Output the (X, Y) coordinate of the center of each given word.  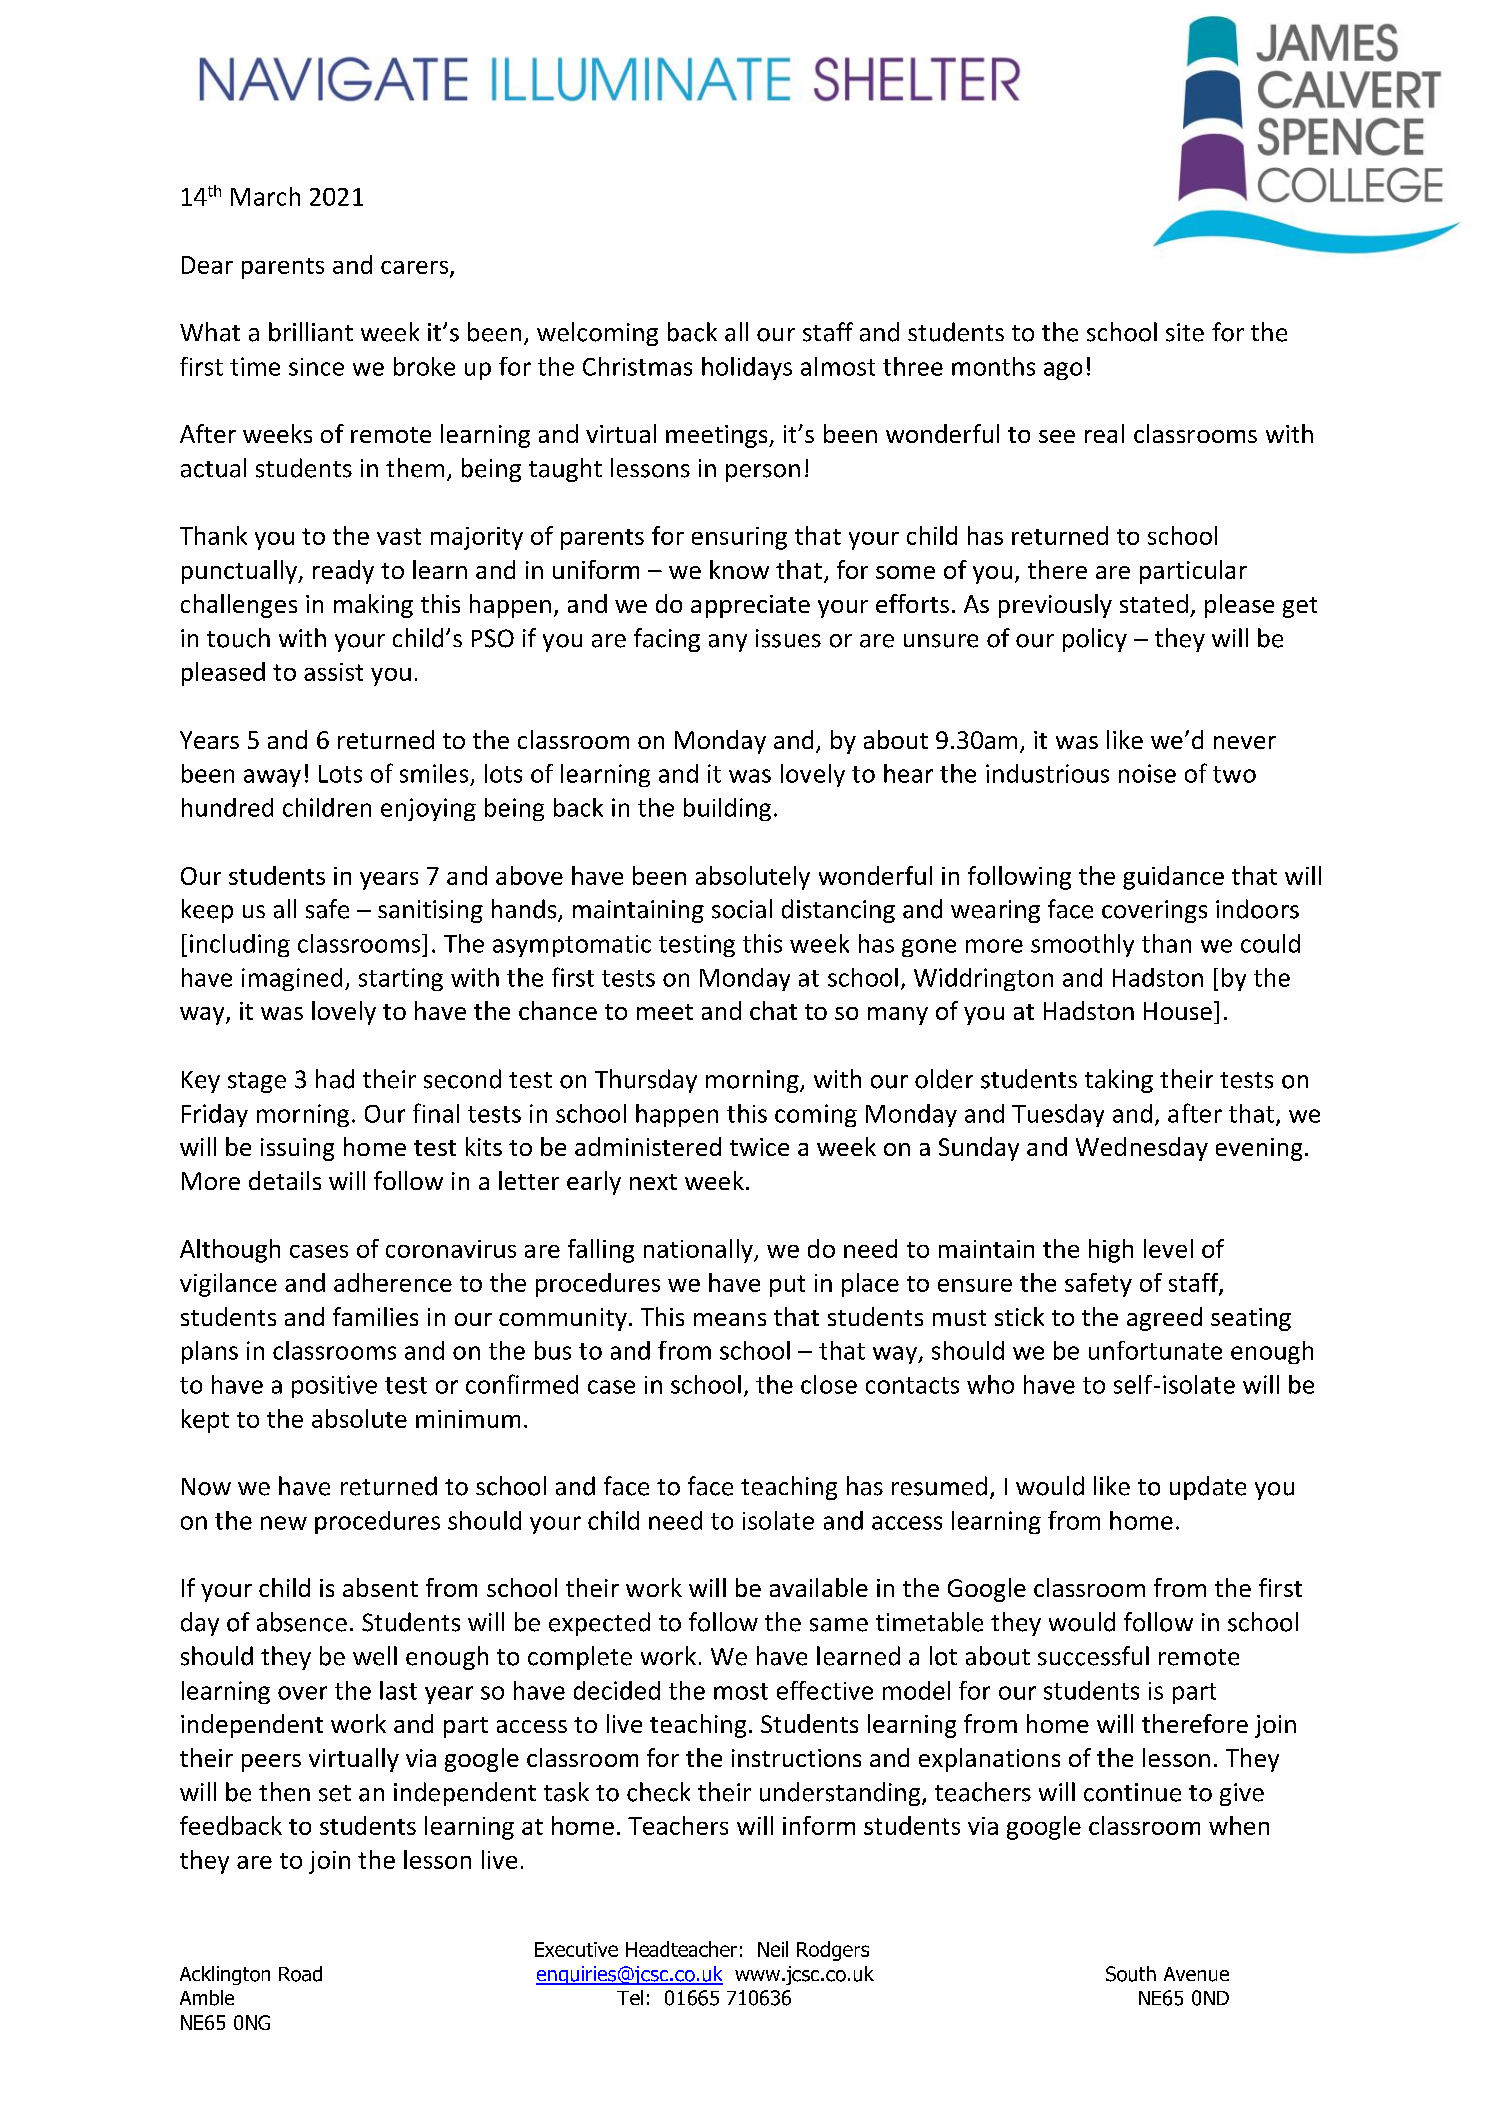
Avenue (1196, 1974)
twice (759, 1147)
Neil (773, 1949)
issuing (297, 1149)
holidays (747, 368)
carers (416, 268)
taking (1119, 1081)
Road (300, 1974)
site (1185, 332)
